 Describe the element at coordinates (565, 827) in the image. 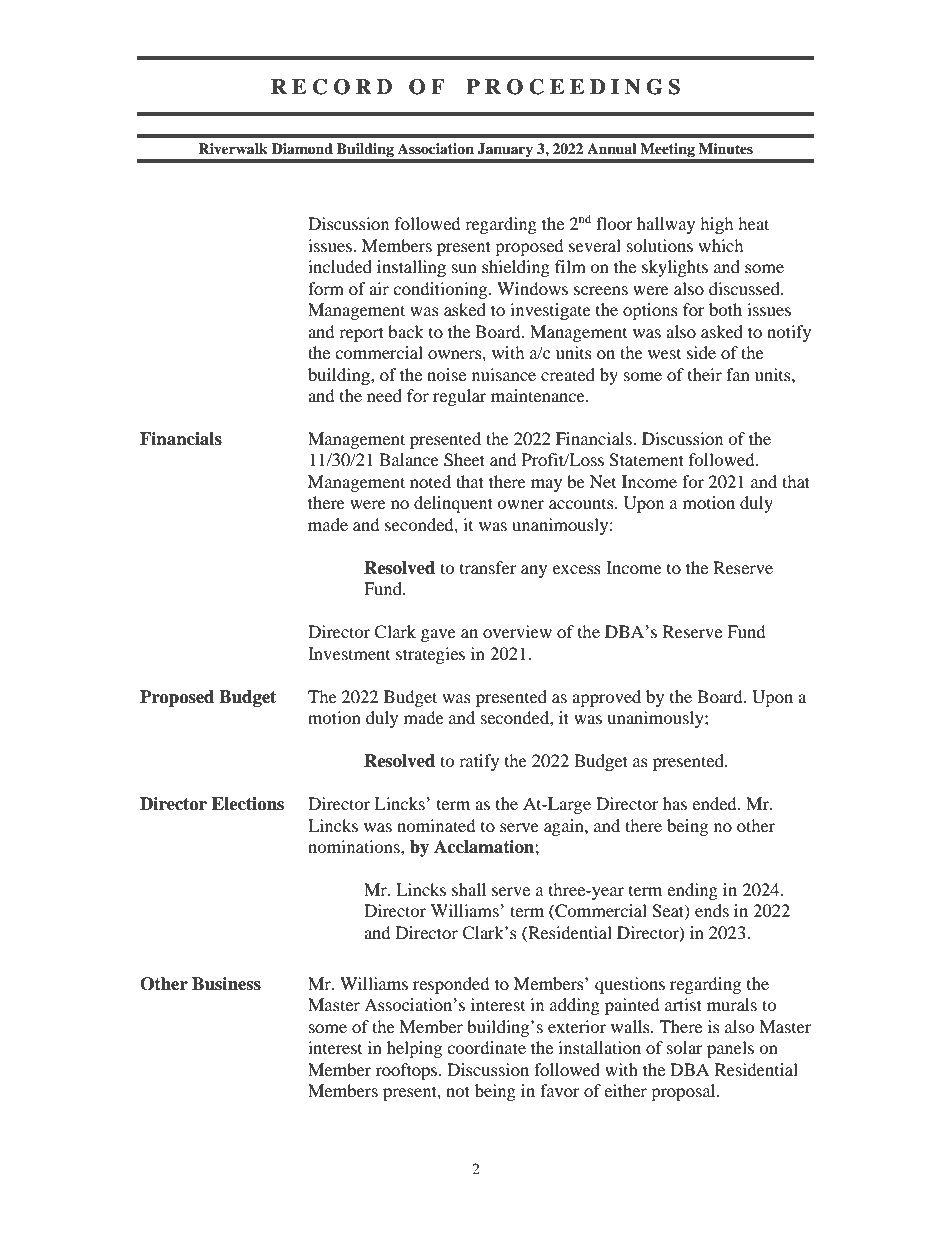

I see `again` at that location.
